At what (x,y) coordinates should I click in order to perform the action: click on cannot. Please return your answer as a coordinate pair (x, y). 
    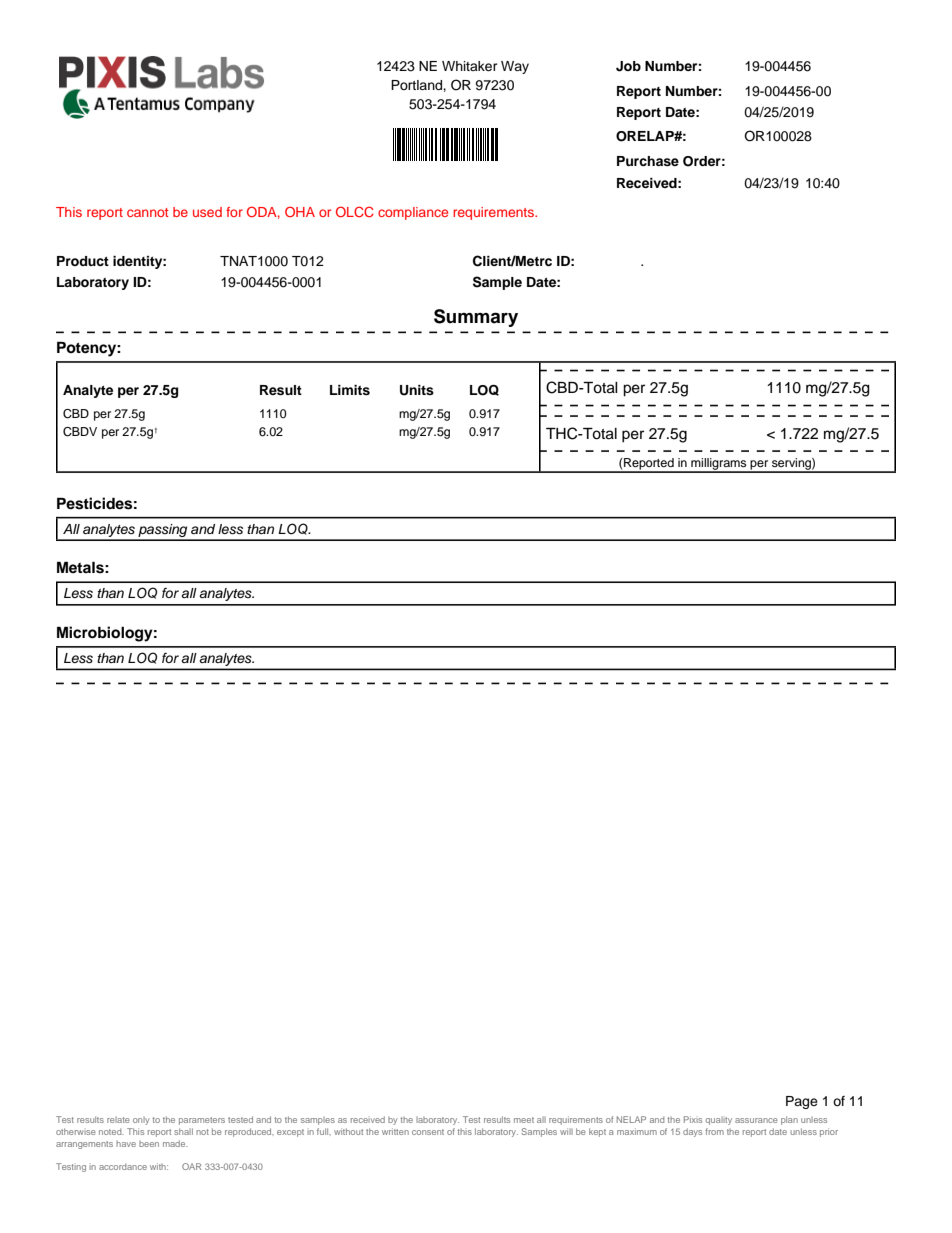
    Looking at the image, I should click on (147, 212).
